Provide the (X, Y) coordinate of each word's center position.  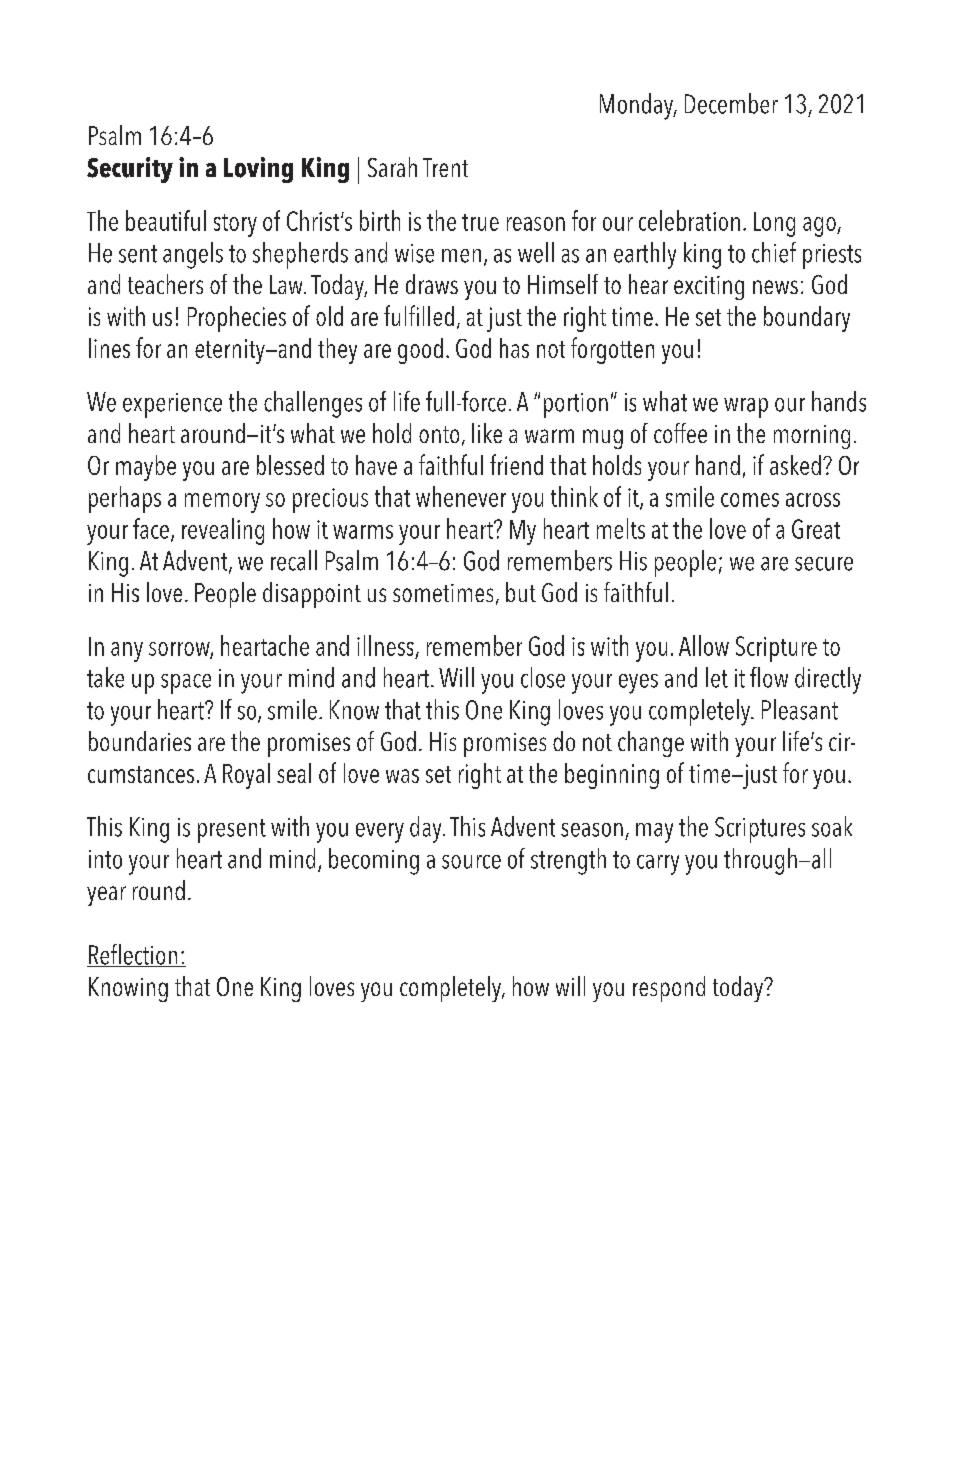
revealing (223, 531)
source (471, 862)
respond (669, 989)
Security (130, 170)
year (106, 896)
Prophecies (237, 319)
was (402, 776)
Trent (445, 167)
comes (750, 500)
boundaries (140, 741)
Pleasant (800, 709)
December (731, 103)
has (514, 348)
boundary (807, 319)
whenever (461, 496)
